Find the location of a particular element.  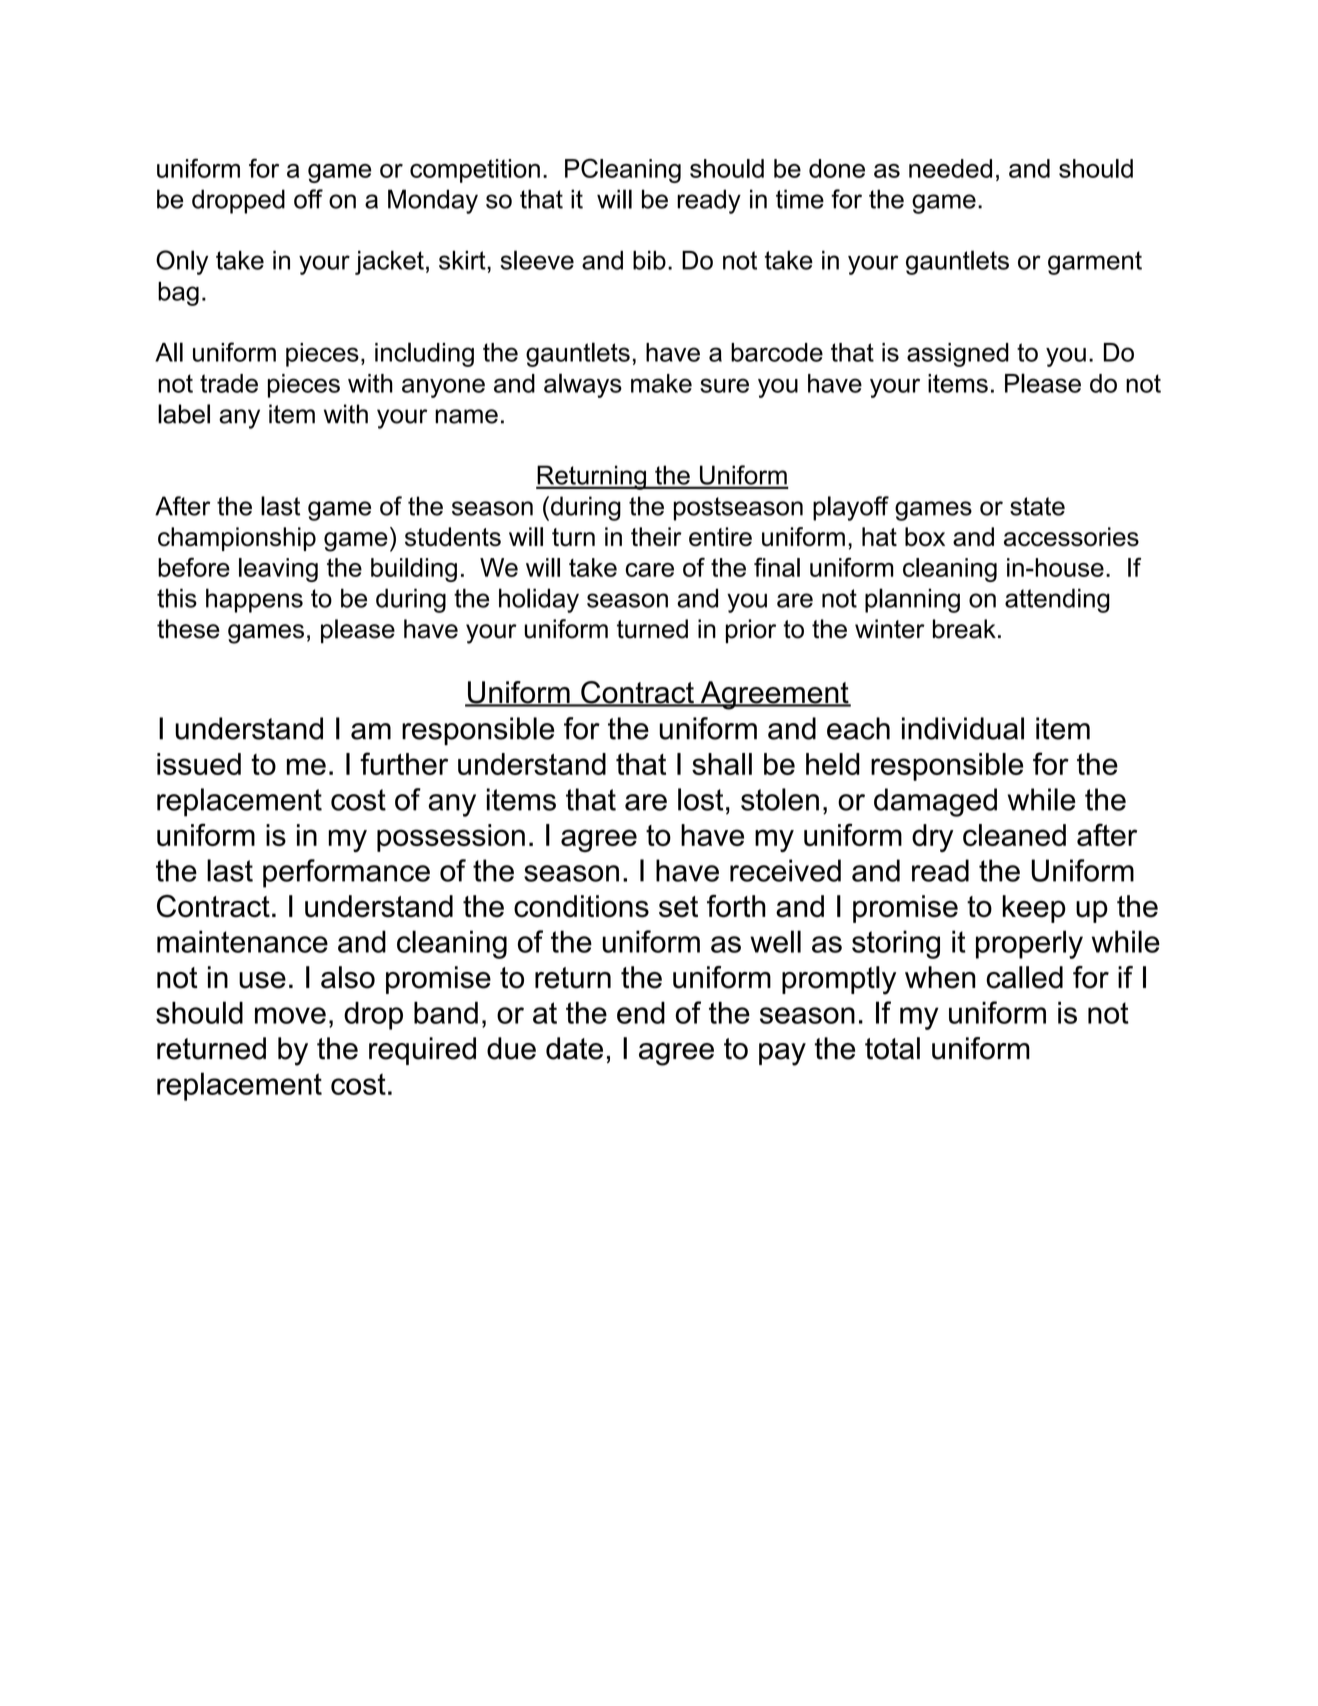

bib is located at coordinates (649, 260).
